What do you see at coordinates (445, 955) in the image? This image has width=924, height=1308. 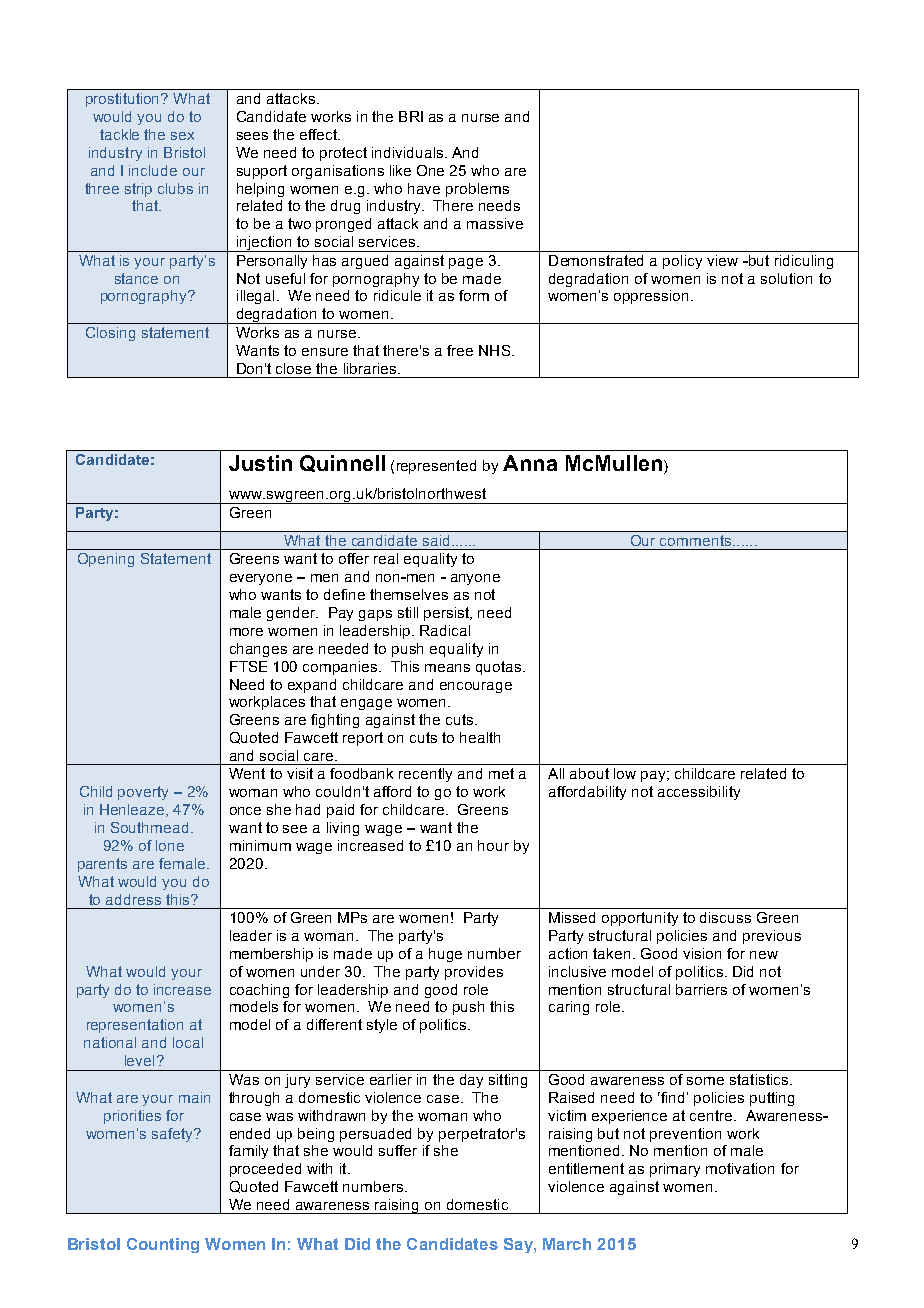 I see `huge` at bounding box center [445, 955].
